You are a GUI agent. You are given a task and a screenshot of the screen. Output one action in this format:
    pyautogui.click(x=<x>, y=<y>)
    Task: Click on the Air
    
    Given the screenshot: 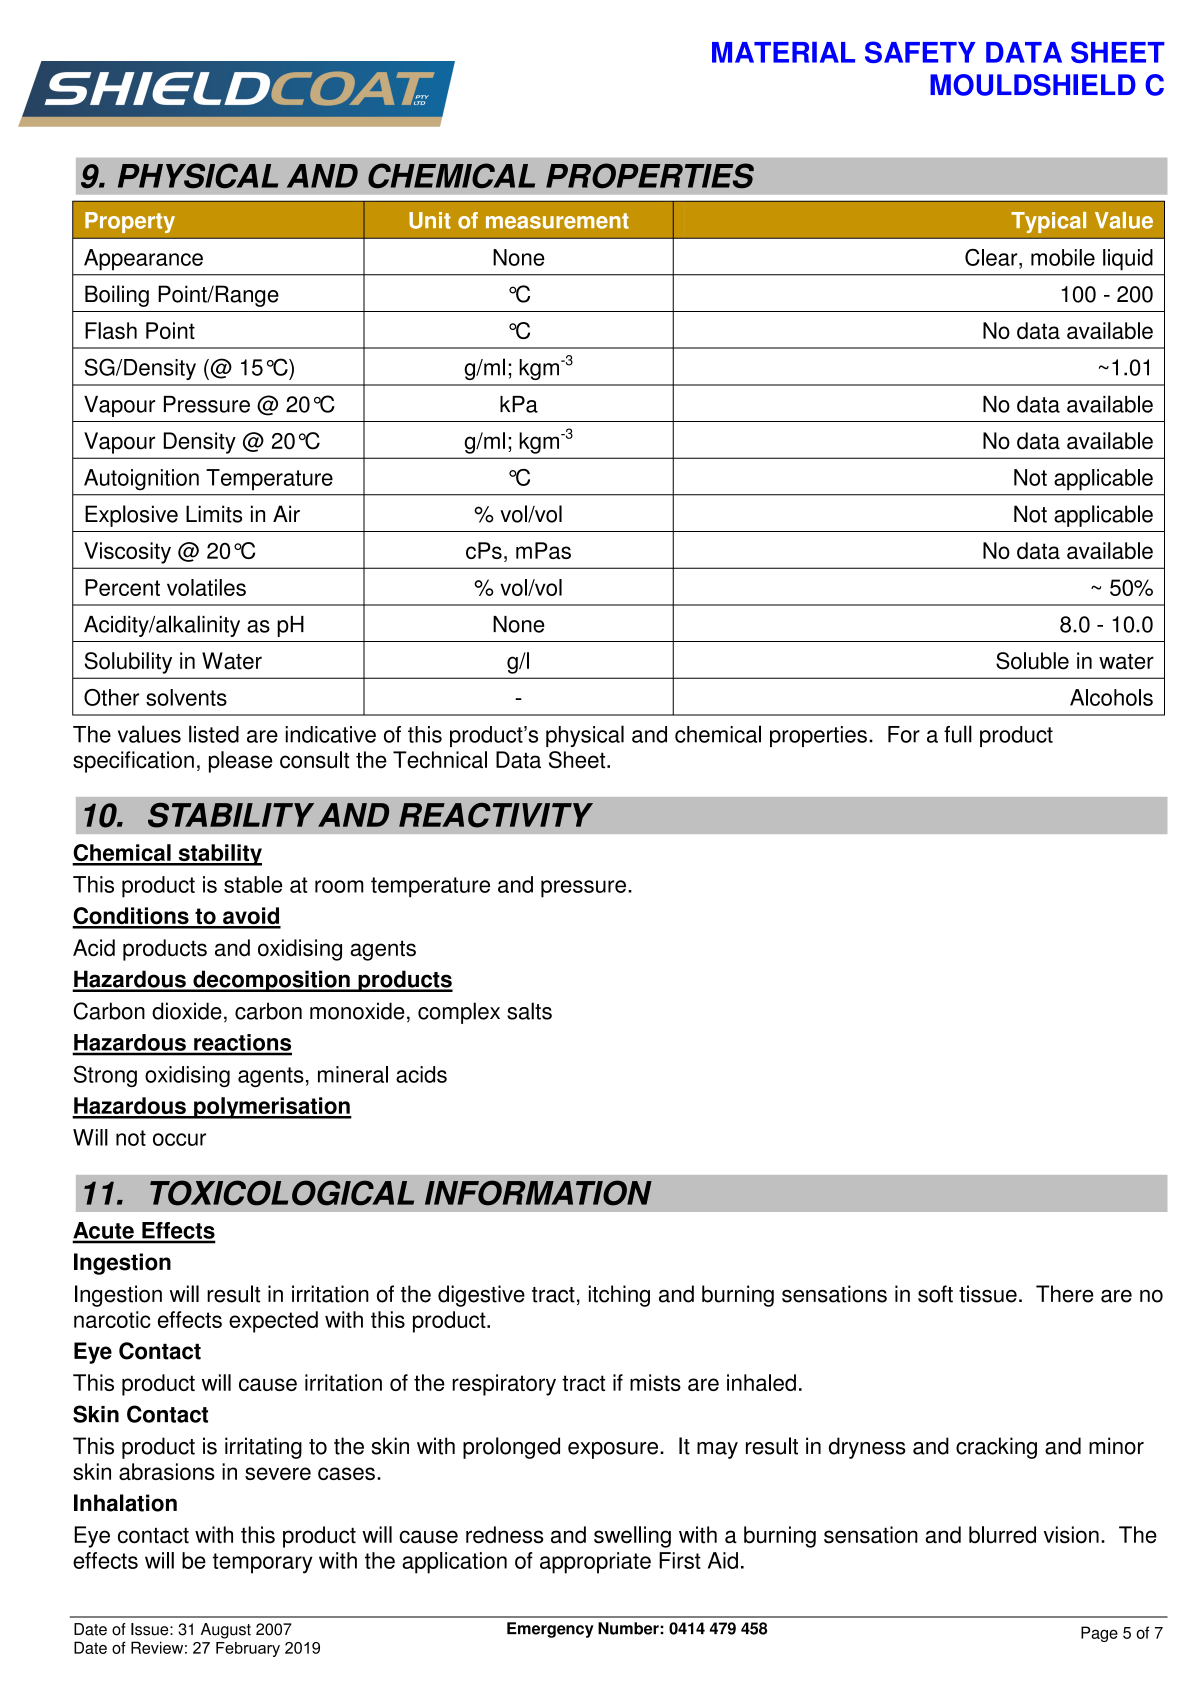 What is the action you would take?
    pyautogui.click(x=286, y=513)
